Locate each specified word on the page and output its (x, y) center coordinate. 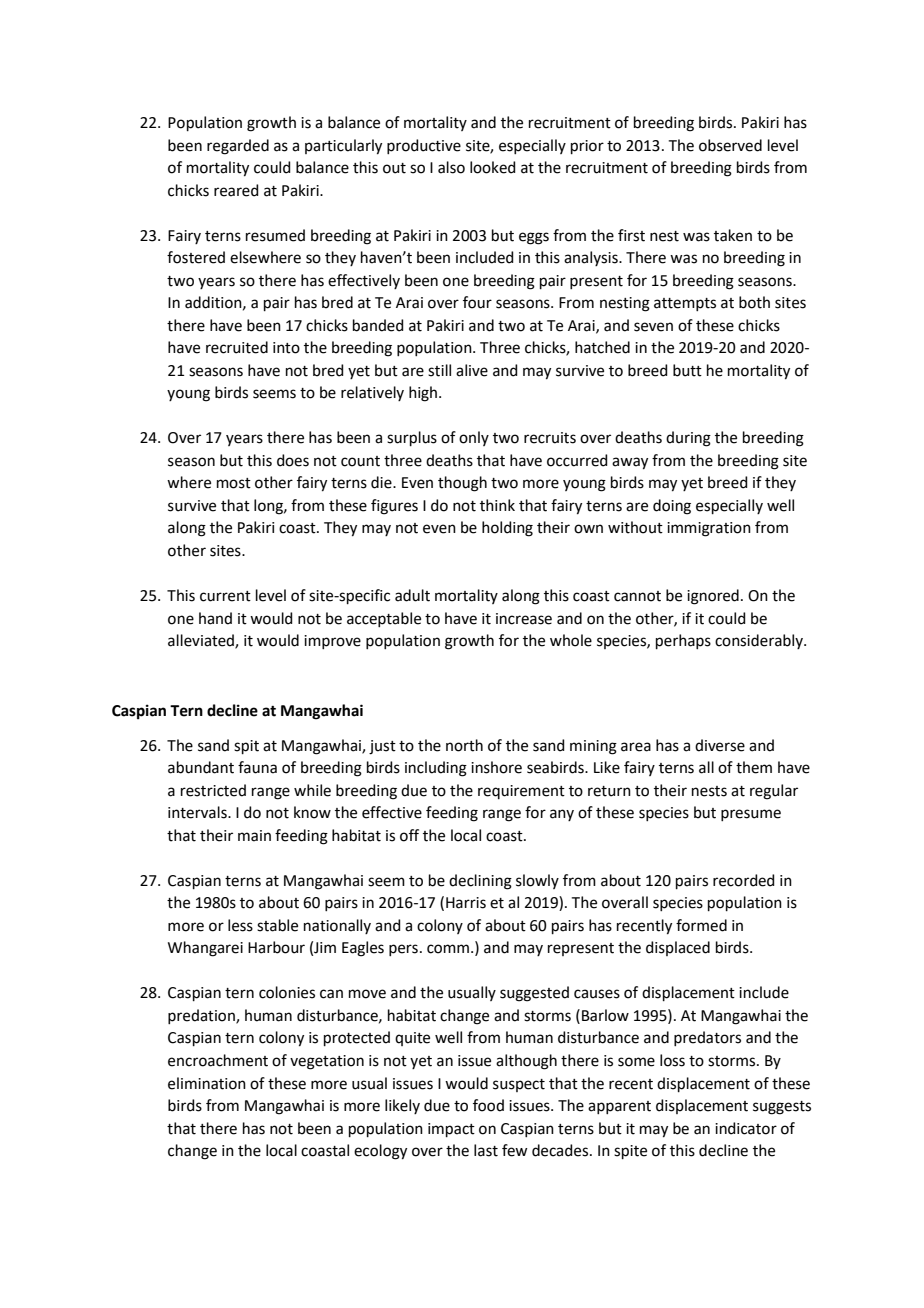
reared (236, 190)
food (488, 1105)
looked (493, 167)
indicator (746, 1128)
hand (215, 618)
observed (730, 145)
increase (524, 619)
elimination (207, 1083)
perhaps (683, 641)
